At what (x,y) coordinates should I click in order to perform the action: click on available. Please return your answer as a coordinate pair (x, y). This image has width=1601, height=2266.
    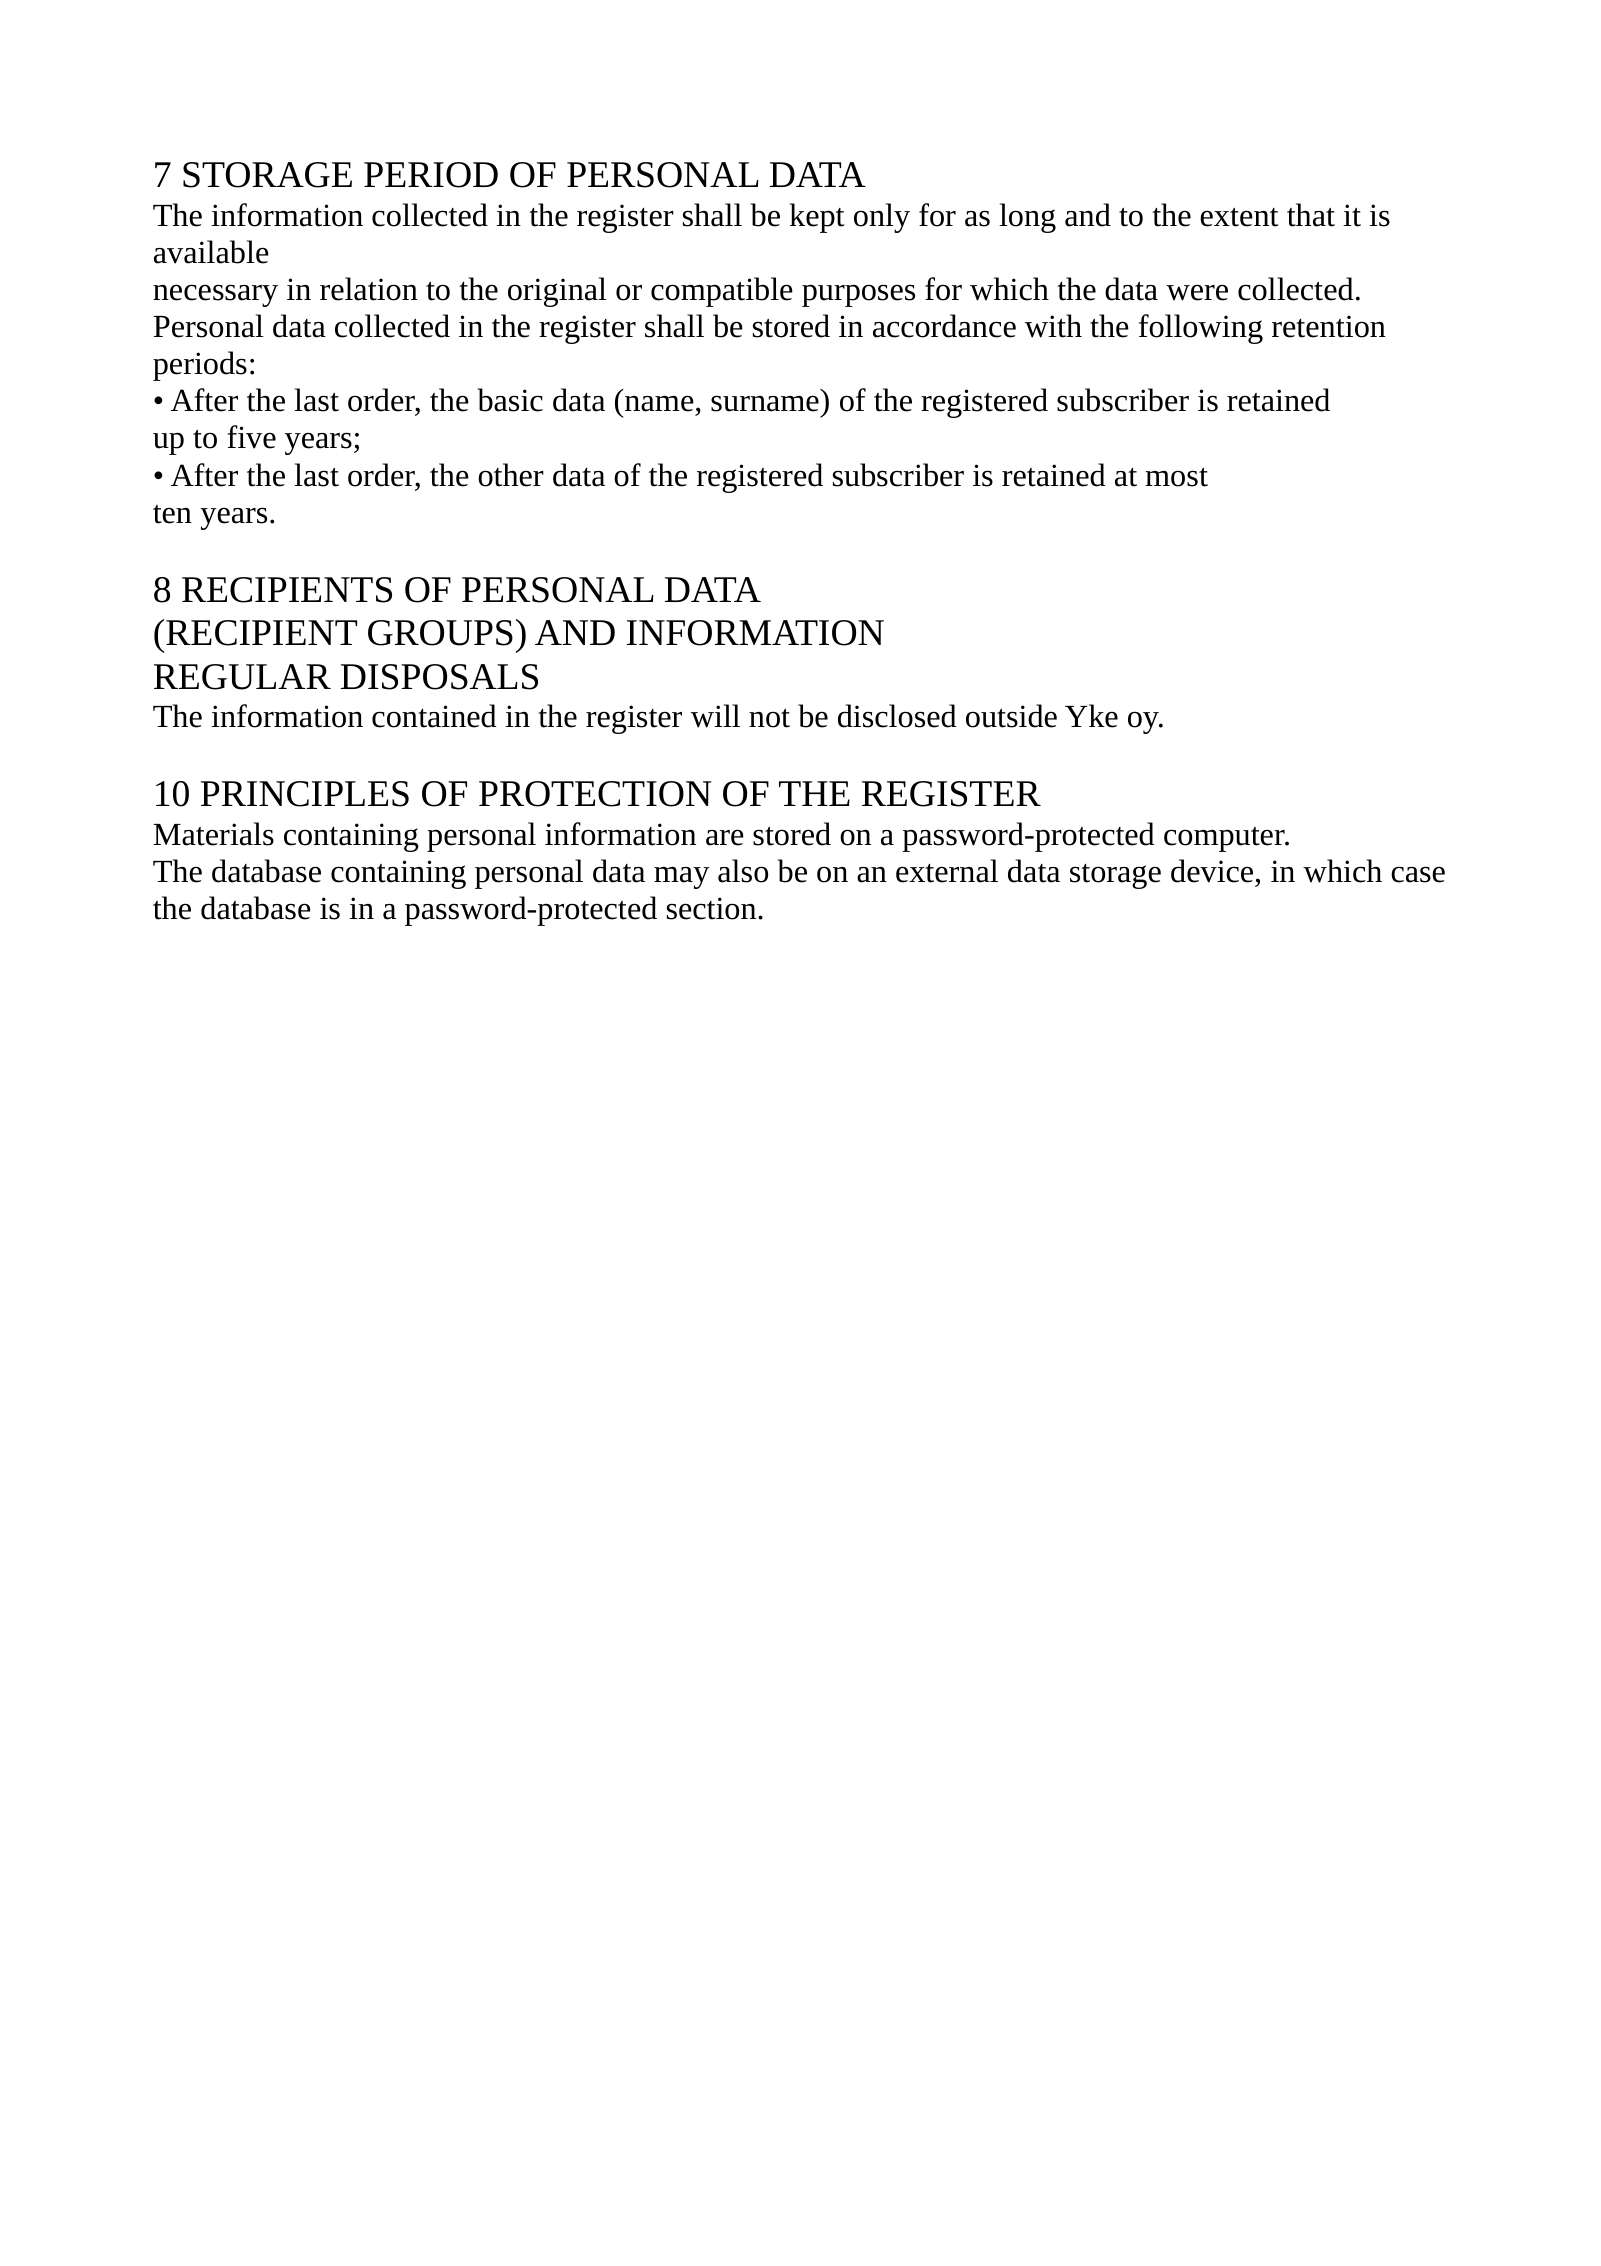
    Looking at the image, I should click on (211, 252).
